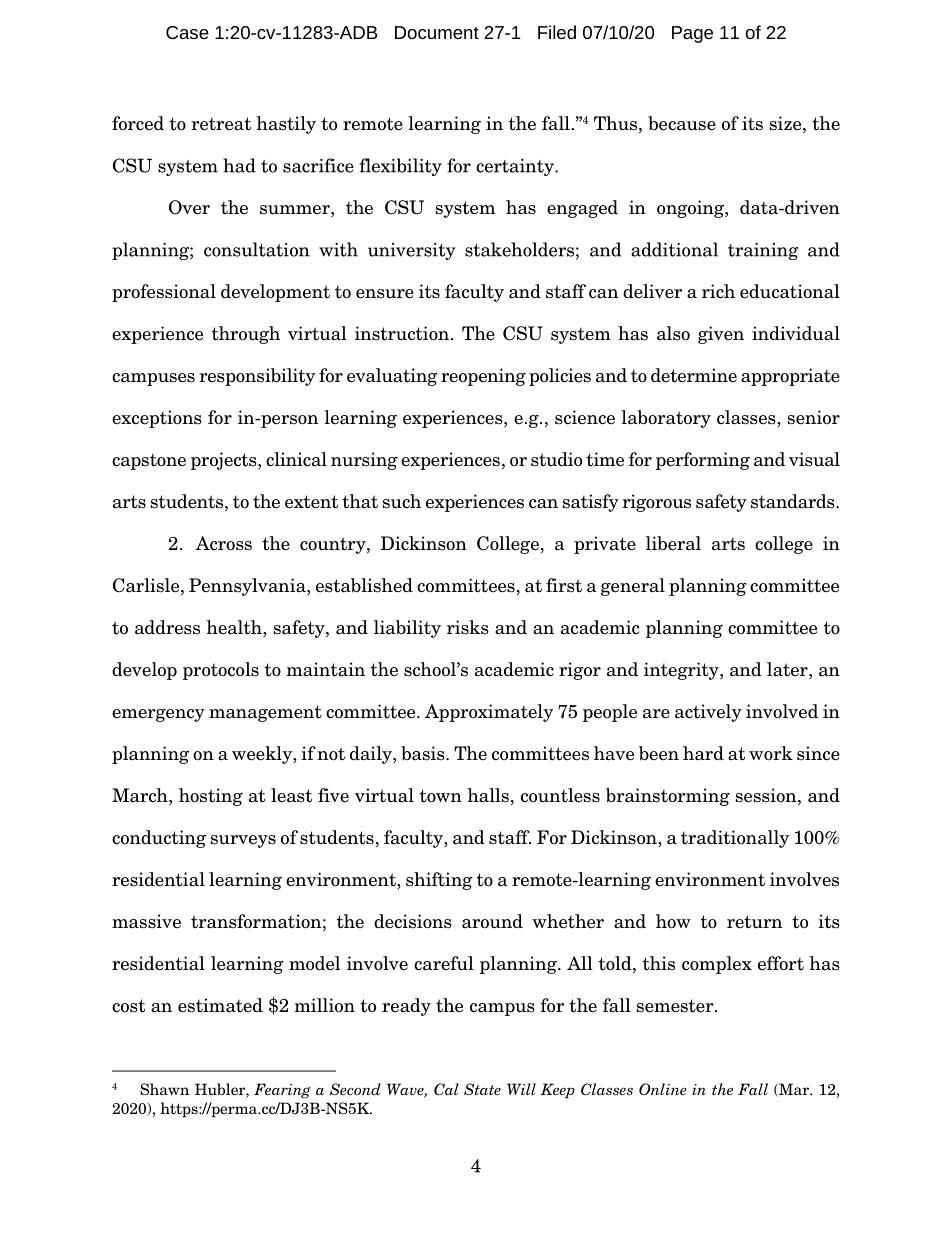 The image size is (952, 1233). What do you see at coordinates (402, 333) in the screenshot?
I see `instruction` at bounding box center [402, 333].
